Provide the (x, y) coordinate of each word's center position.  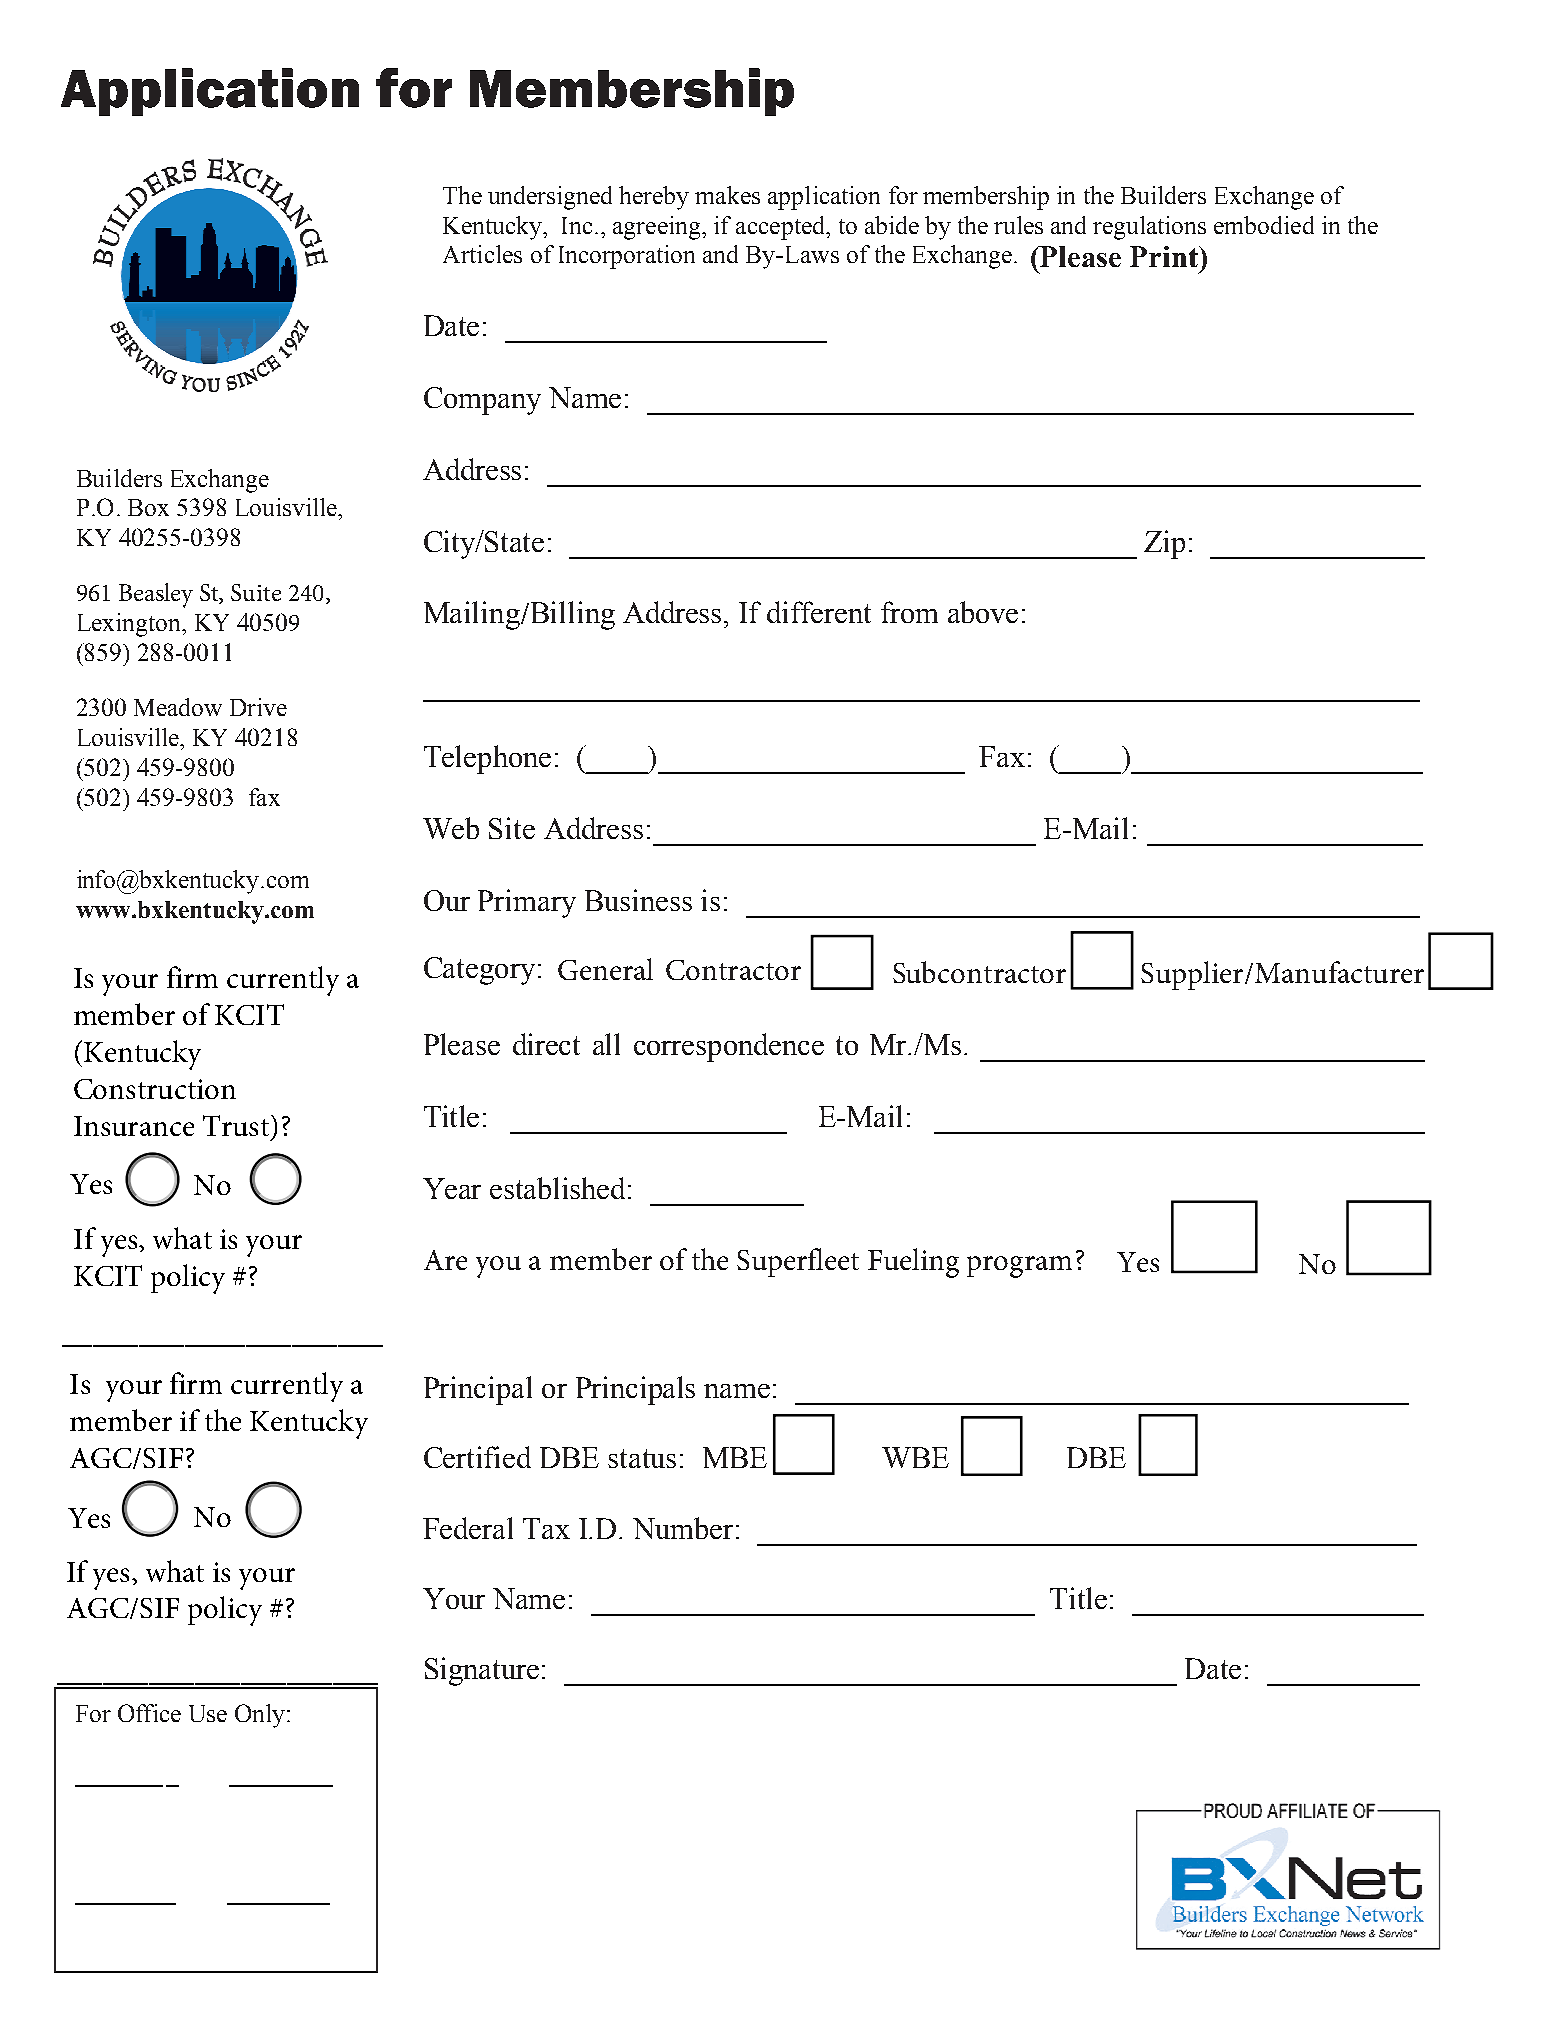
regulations (1149, 228)
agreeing (658, 228)
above (983, 612)
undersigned (550, 198)
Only (261, 1716)
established (559, 1188)
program (1019, 1267)
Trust (236, 1125)
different (819, 612)
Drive (258, 707)
